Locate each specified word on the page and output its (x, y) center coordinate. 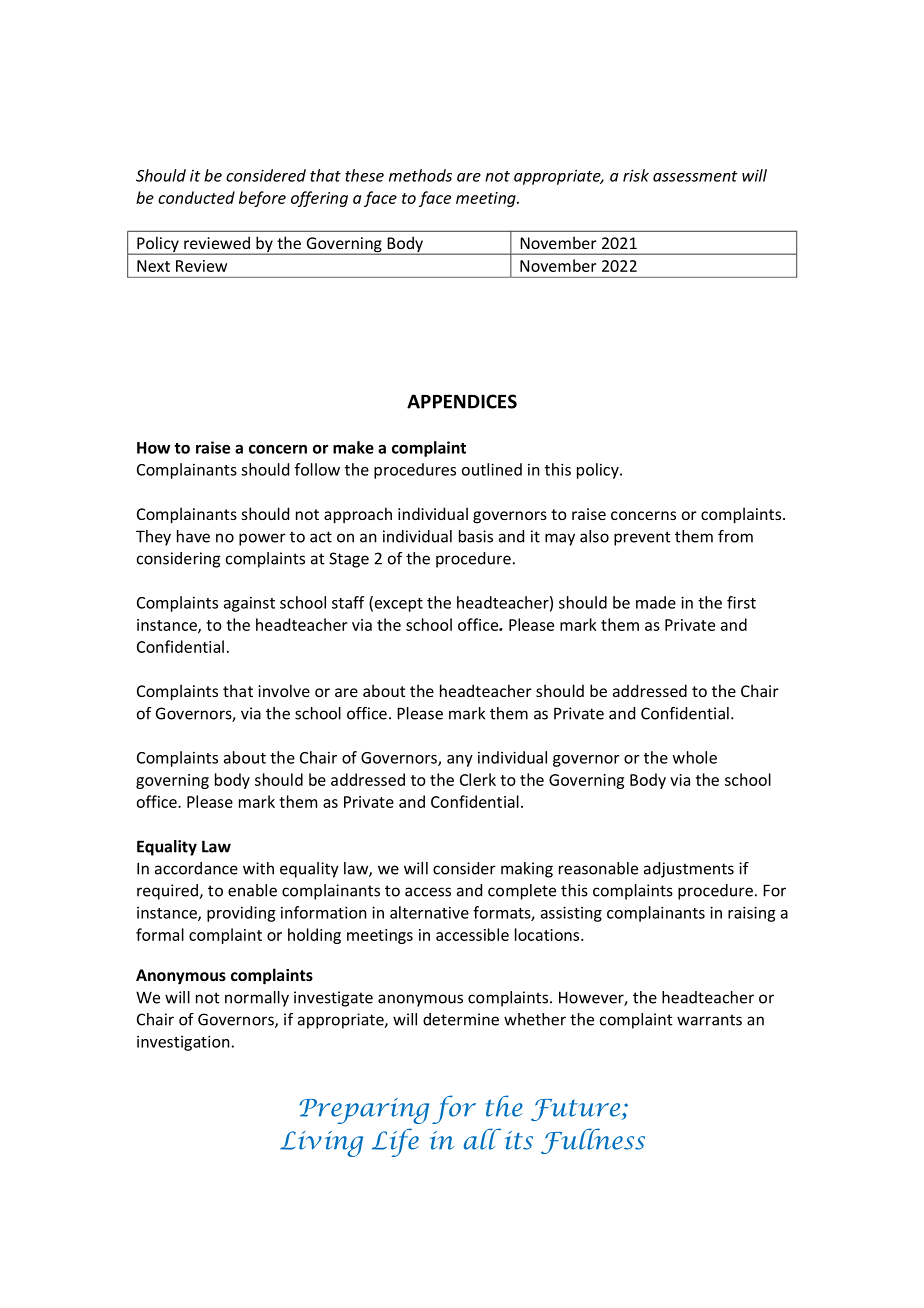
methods (420, 175)
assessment (695, 176)
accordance (196, 868)
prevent (642, 538)
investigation (183, 1043)
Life (395, 1142)
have (193, 536)
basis (476, 536)
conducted (196, 197)
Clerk (478, 779)
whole (694, 757)
